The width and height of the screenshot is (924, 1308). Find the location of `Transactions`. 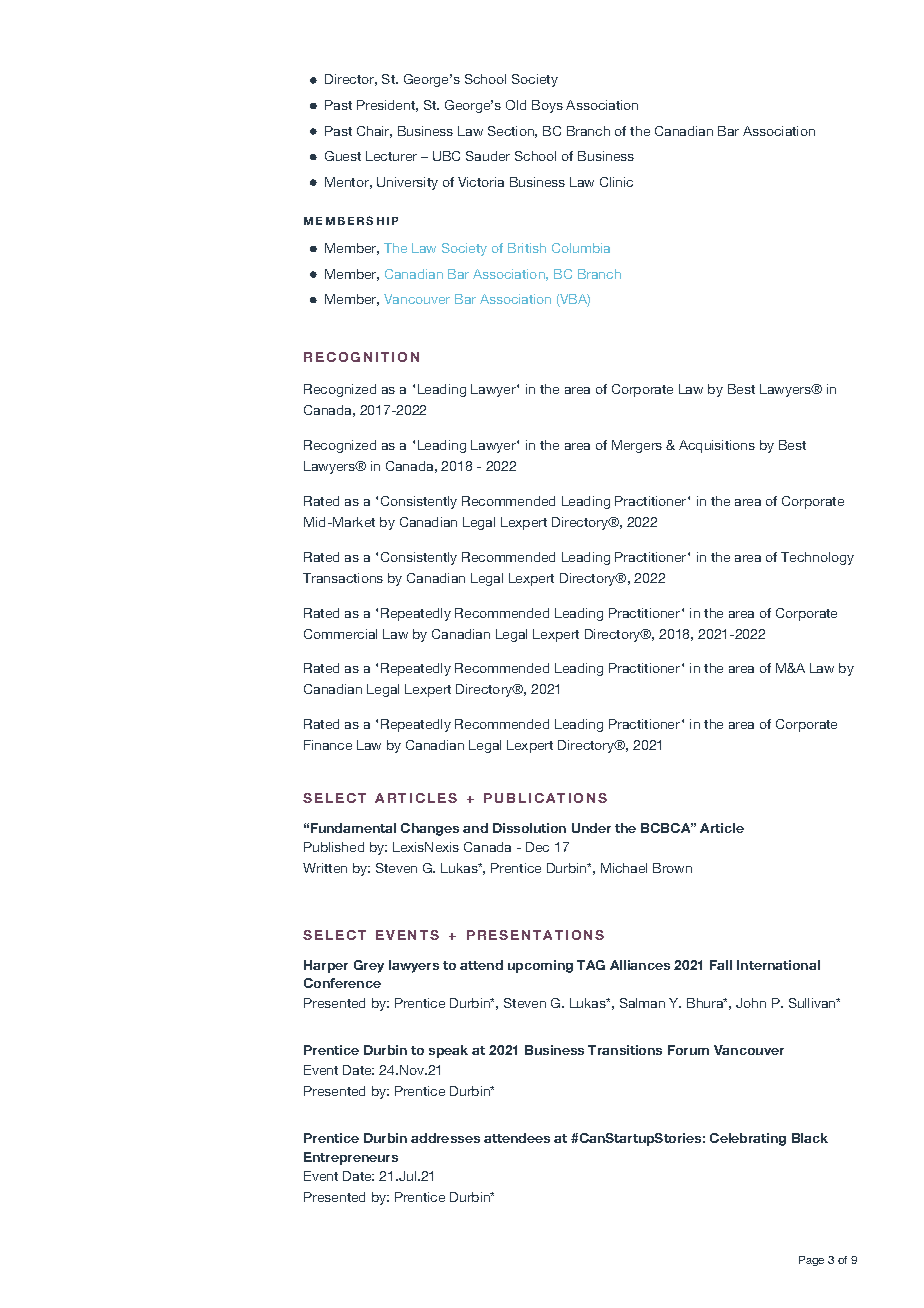

Transactions is located at coordinates (343, 578).
